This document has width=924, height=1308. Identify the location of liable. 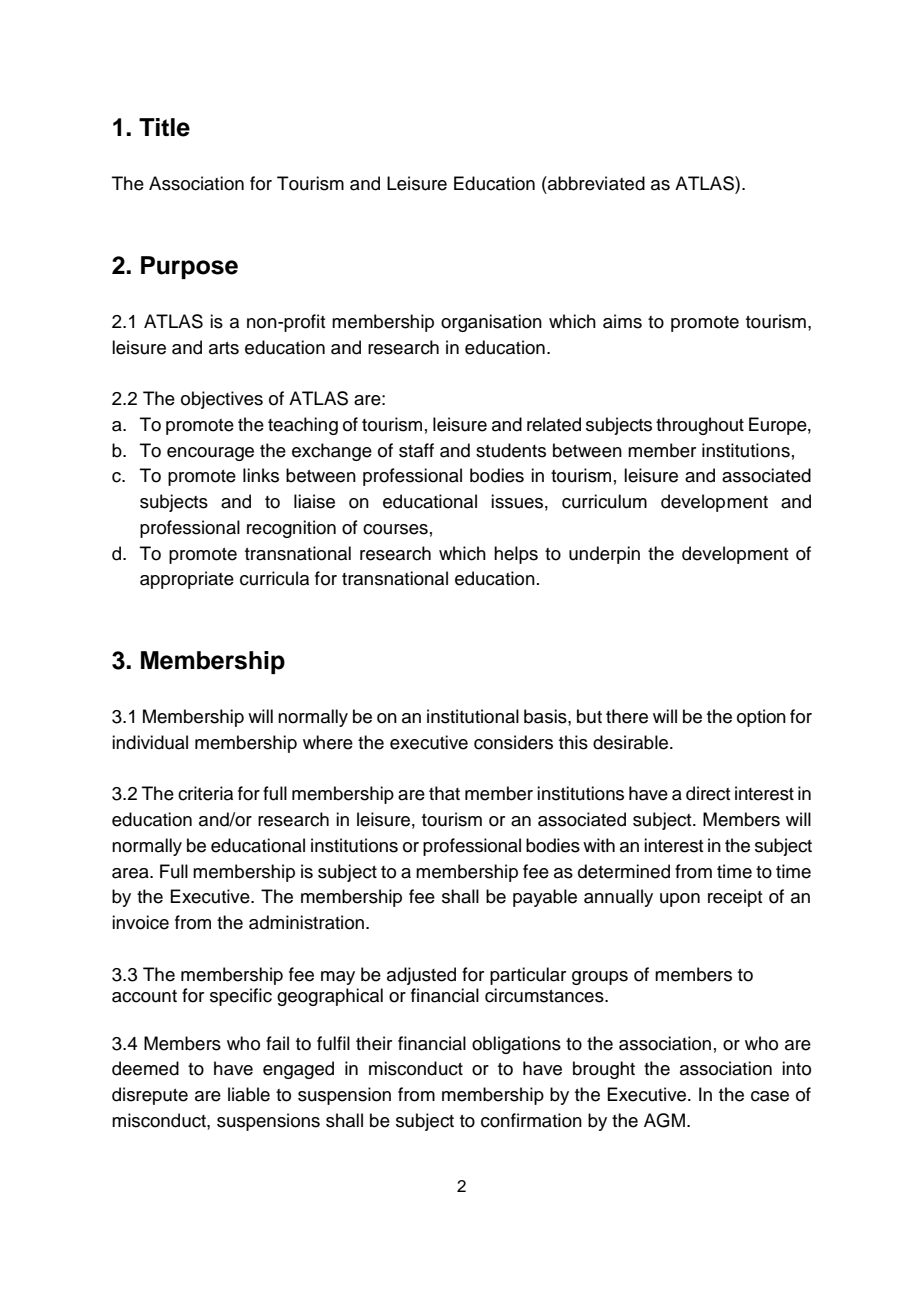
(249, 1094).
